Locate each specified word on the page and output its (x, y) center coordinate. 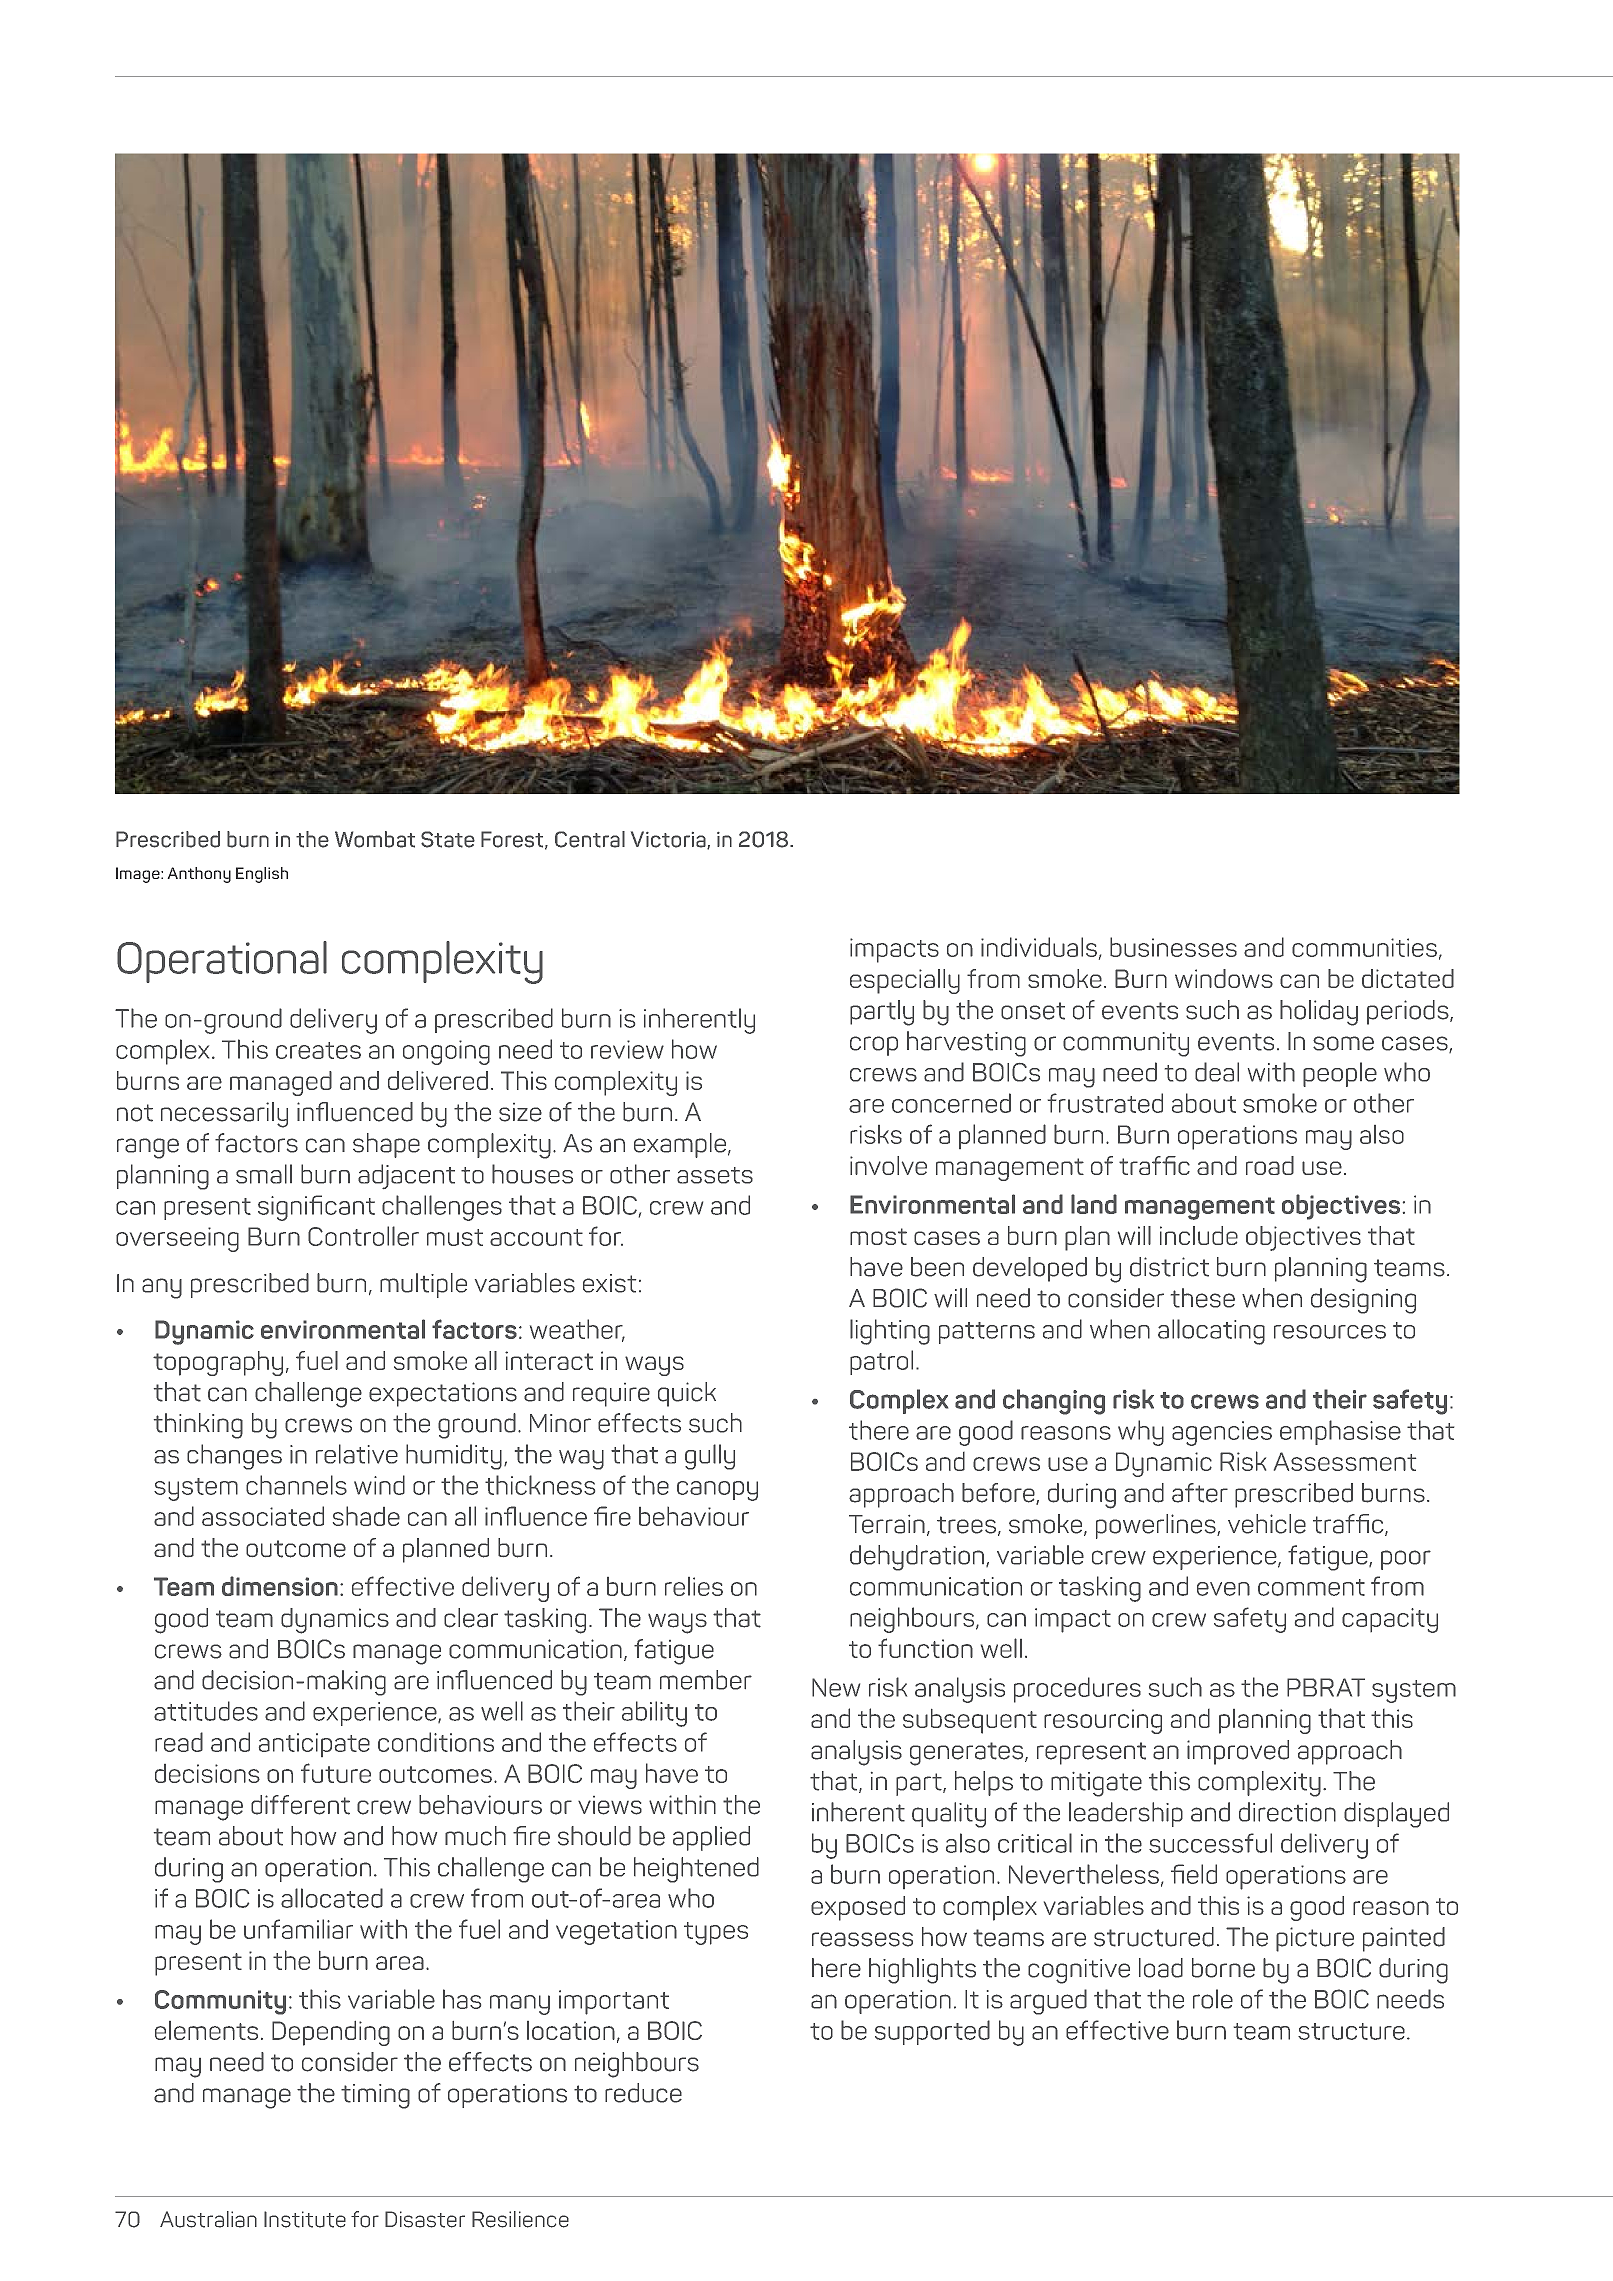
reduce (643, 2093)
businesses (1173, 947)
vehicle (1267, 1524)
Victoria (669, 840)
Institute (305, 2219)
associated (263, 1516)
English (262, 875)
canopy (717, 1491)
